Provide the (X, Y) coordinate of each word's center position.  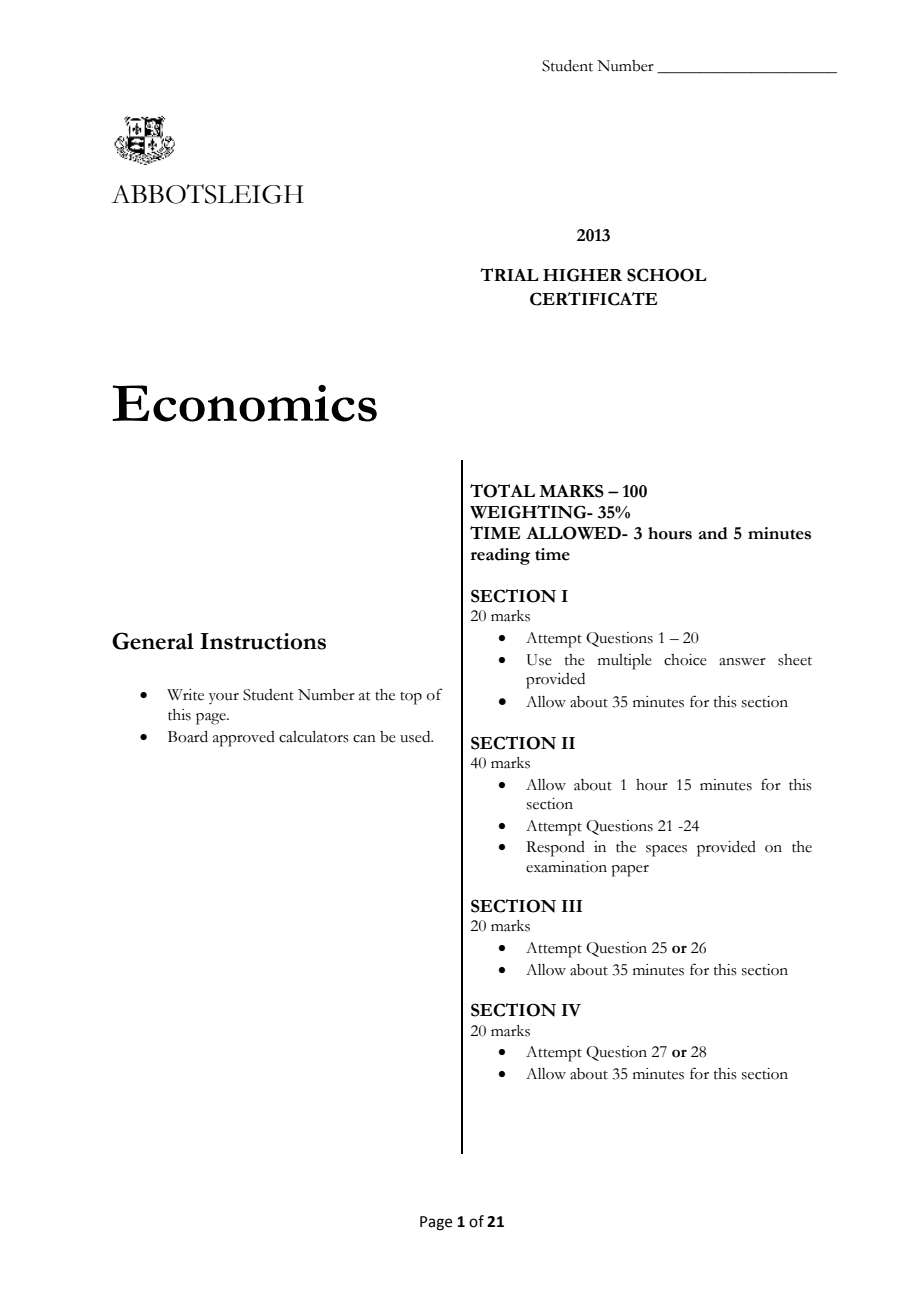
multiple (625, 662)
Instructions (263, 641)
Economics (244, 403)
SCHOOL (667, 275)
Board (188, 737)
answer (742, 662)
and (713, 533)
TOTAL (502, 491)
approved (244, 739)
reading (500, 556)
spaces (666, 851)
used (416, 737)
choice (685, 660)
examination (566, 867)
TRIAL (509, 274)
